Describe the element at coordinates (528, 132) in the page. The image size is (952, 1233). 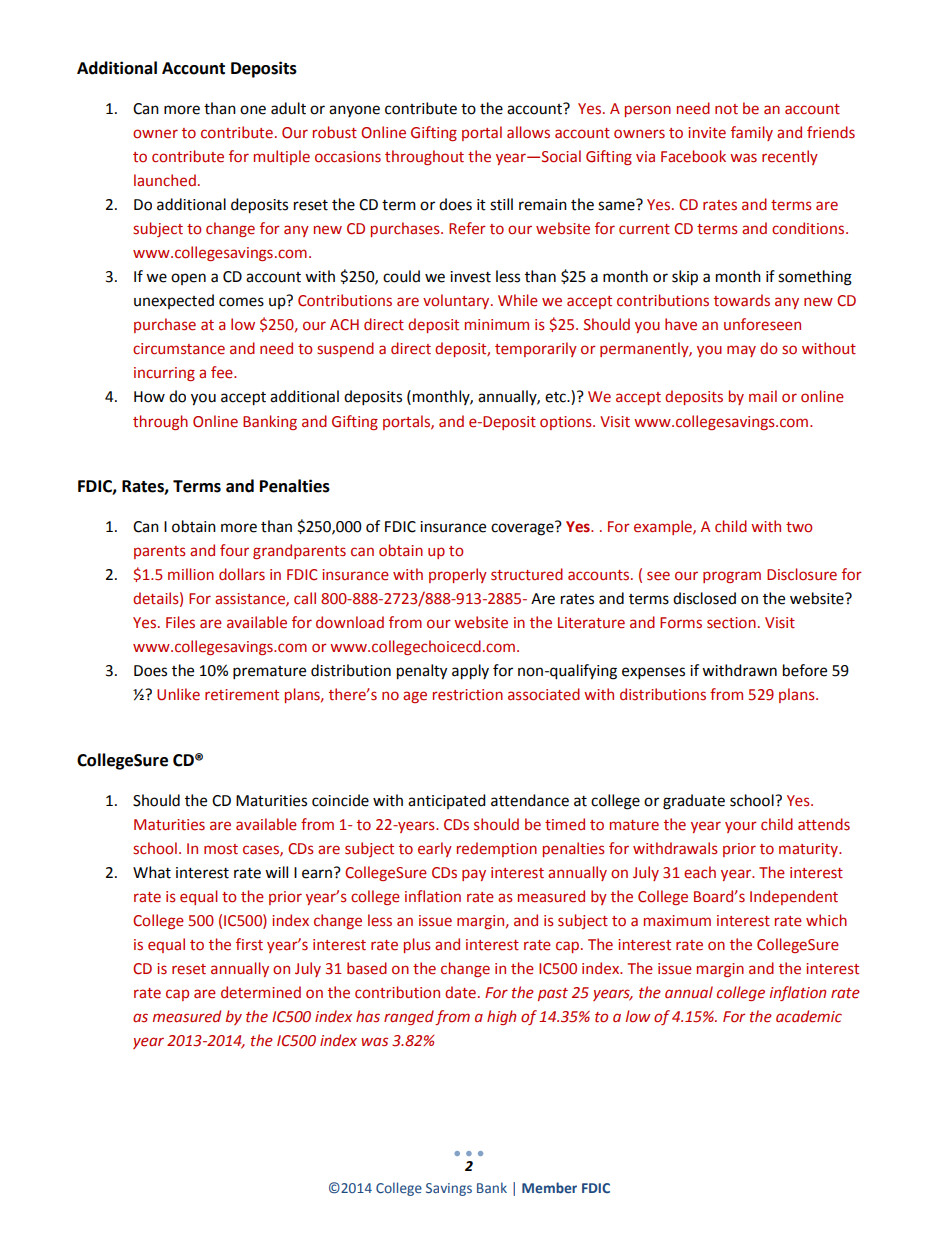
I see `allows` at that location.
